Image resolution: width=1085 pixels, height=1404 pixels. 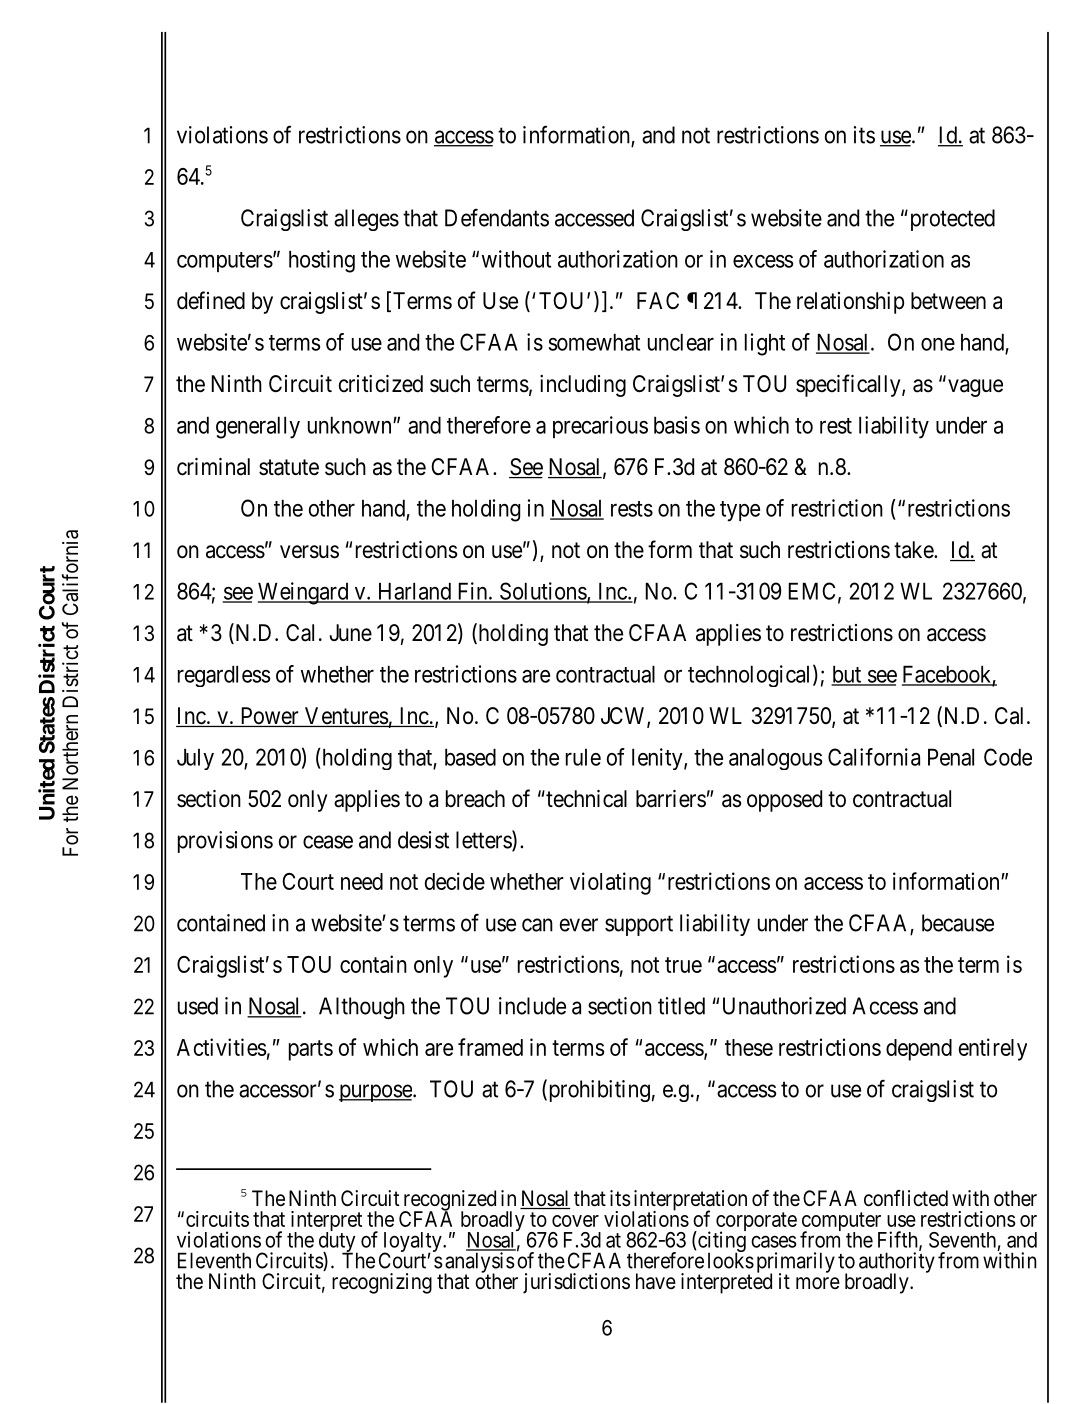 I want to click on need, so click(x=362, y=881).
